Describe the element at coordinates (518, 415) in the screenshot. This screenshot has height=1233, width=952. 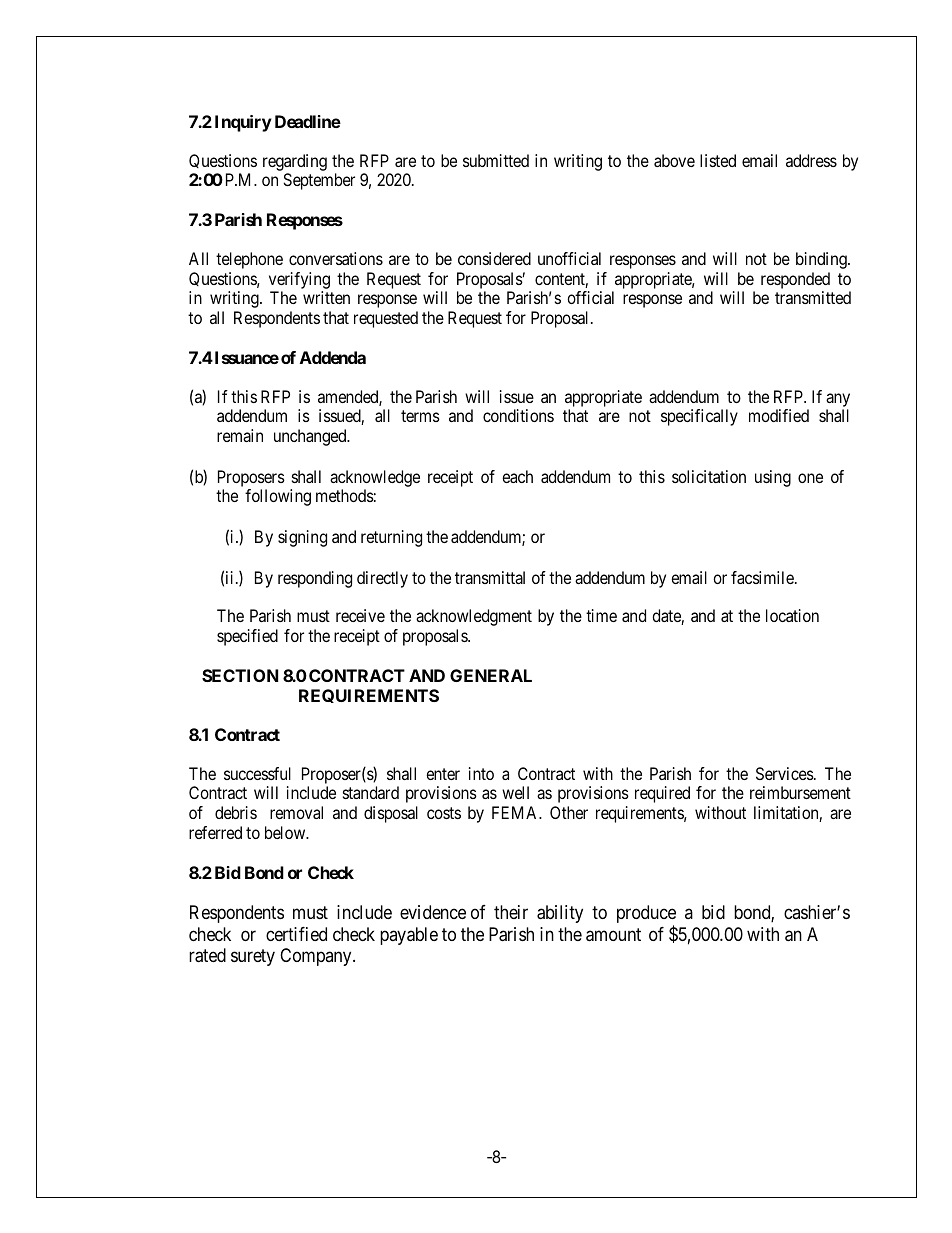
I see `conditions` at that location.
